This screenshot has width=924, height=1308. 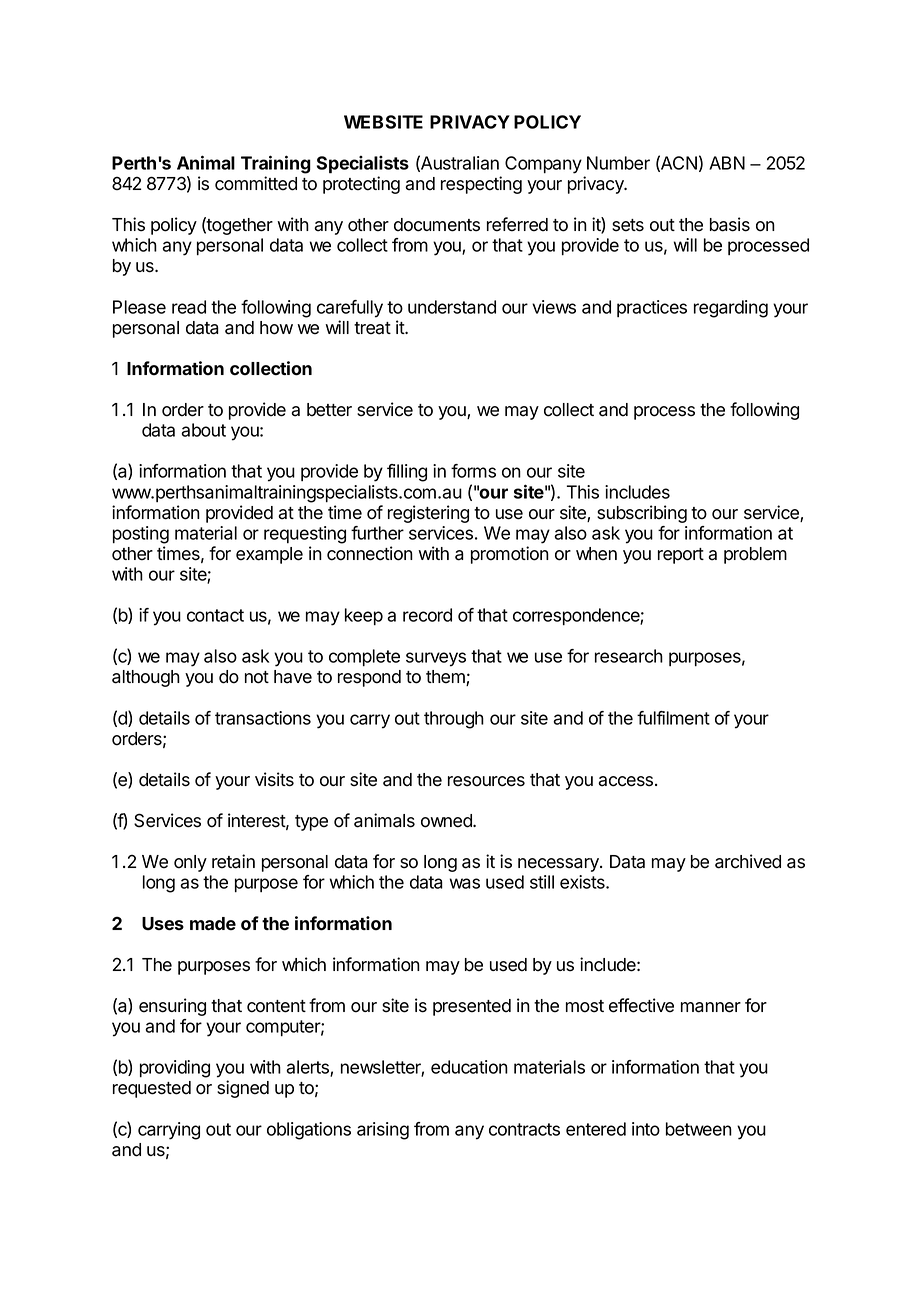 I want to click on education, so click(x=469, y=1067).
